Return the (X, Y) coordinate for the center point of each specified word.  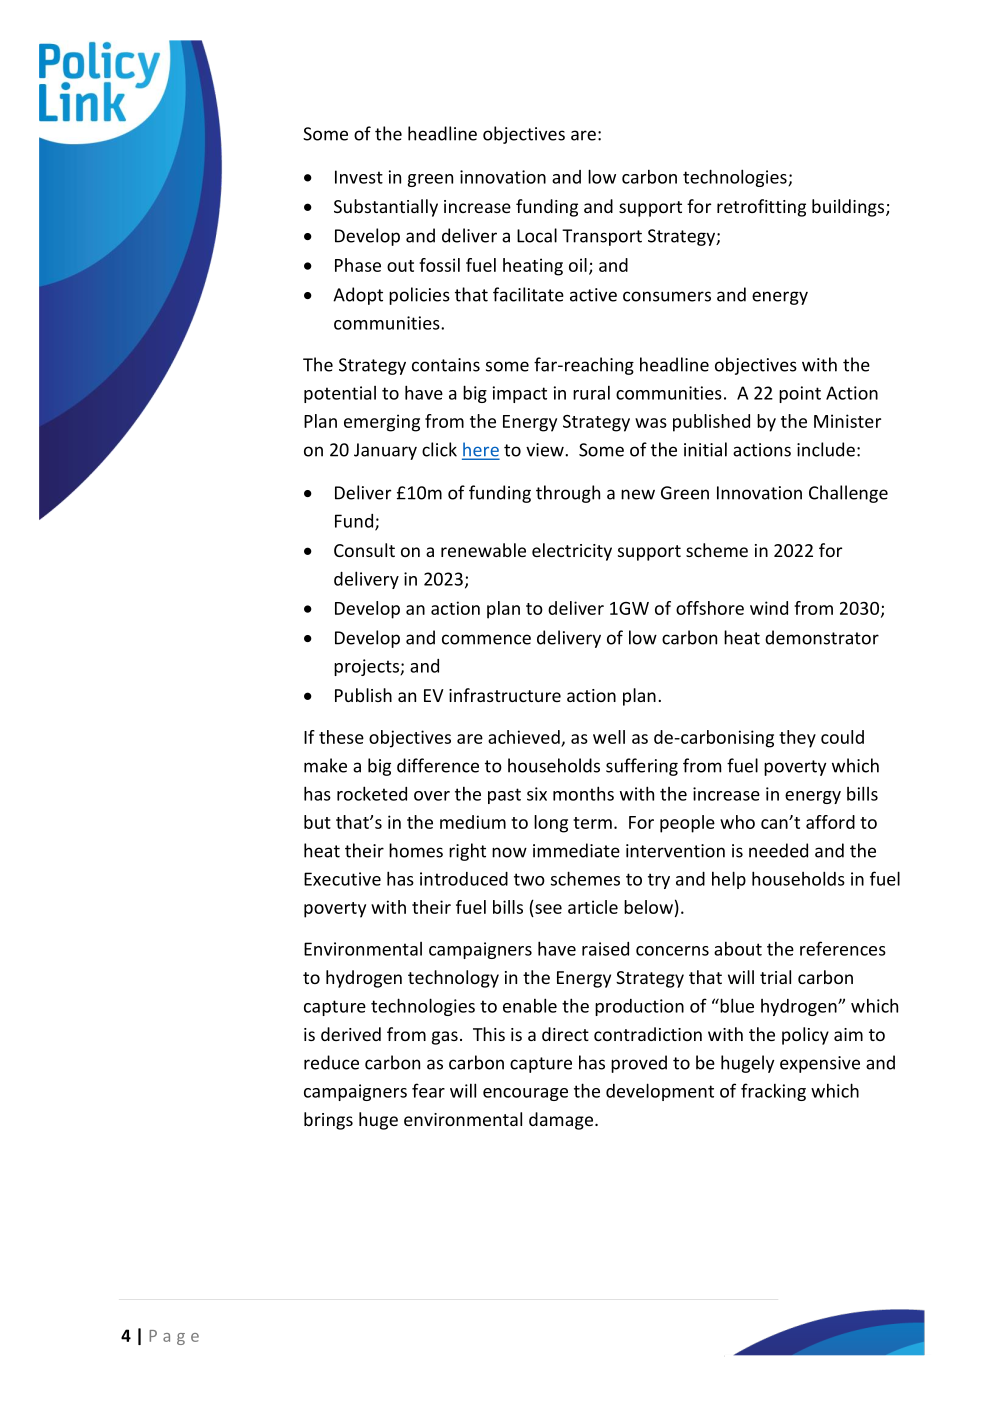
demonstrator (822, 637)
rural (591, 392)
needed (778, 850)
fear (428, 1090)
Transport (602, 237)
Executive (342, 879)
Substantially (386, 208)
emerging (382, 423)
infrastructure (505, 695)
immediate (576, 850)
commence (486, 639)
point (800, 394)
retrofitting (761, 208)
